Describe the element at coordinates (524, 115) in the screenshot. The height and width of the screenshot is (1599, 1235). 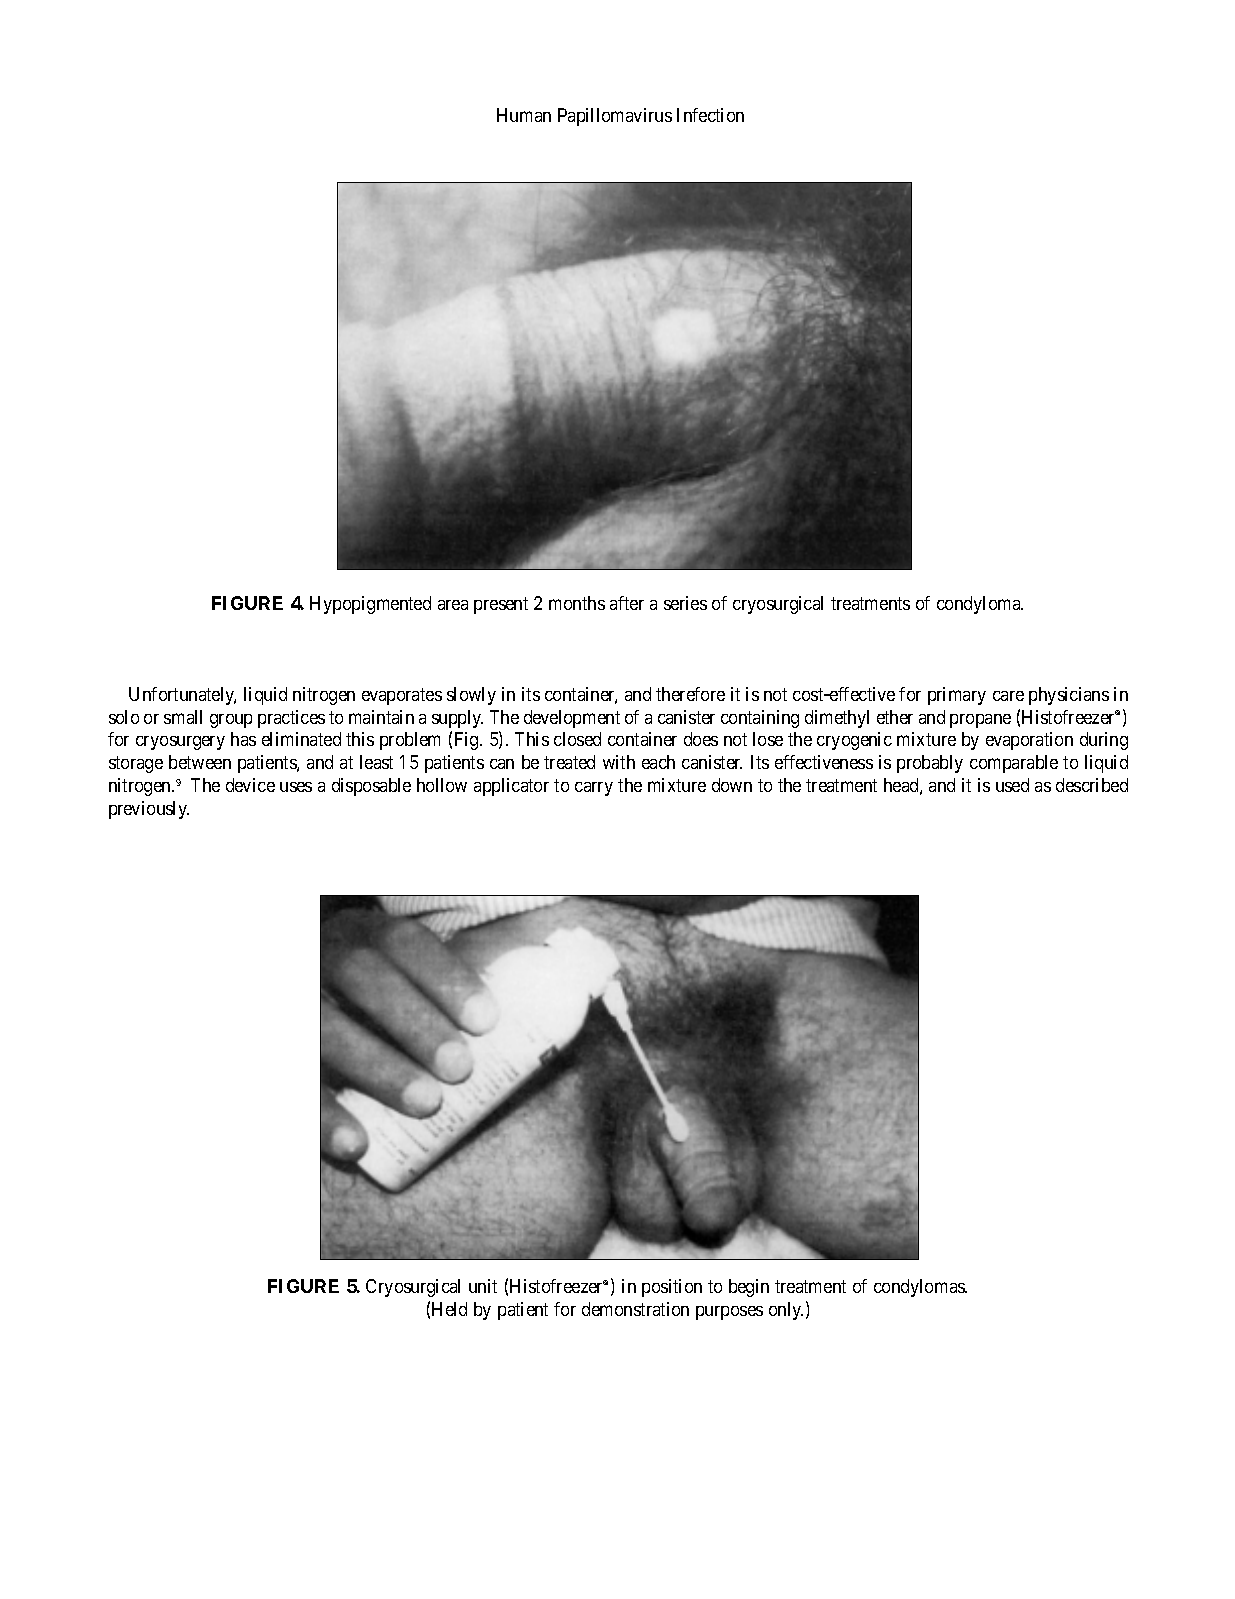
I see `Human` at that location.
